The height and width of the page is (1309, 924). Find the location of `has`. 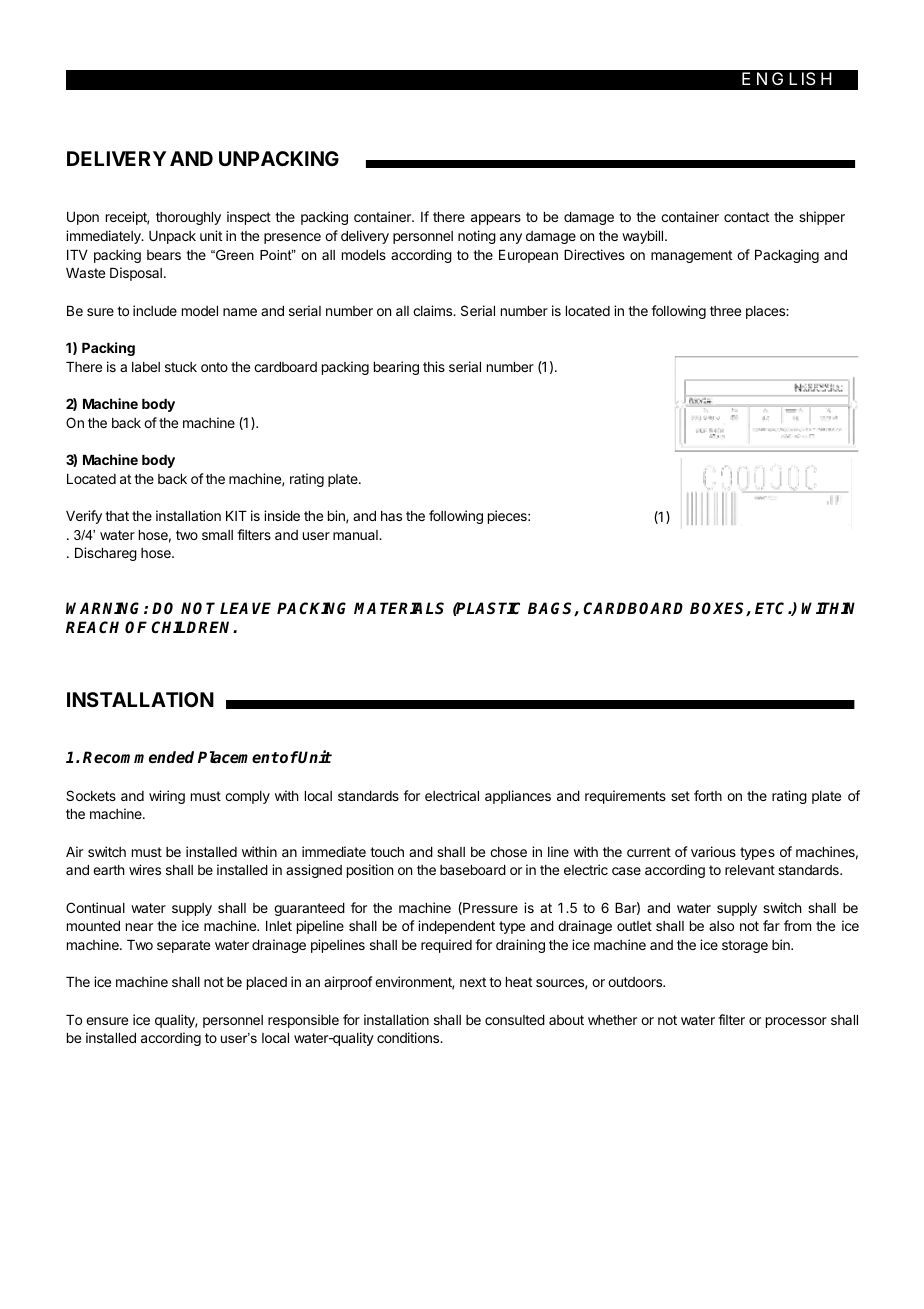

has is located at coordinates (391, 516).
